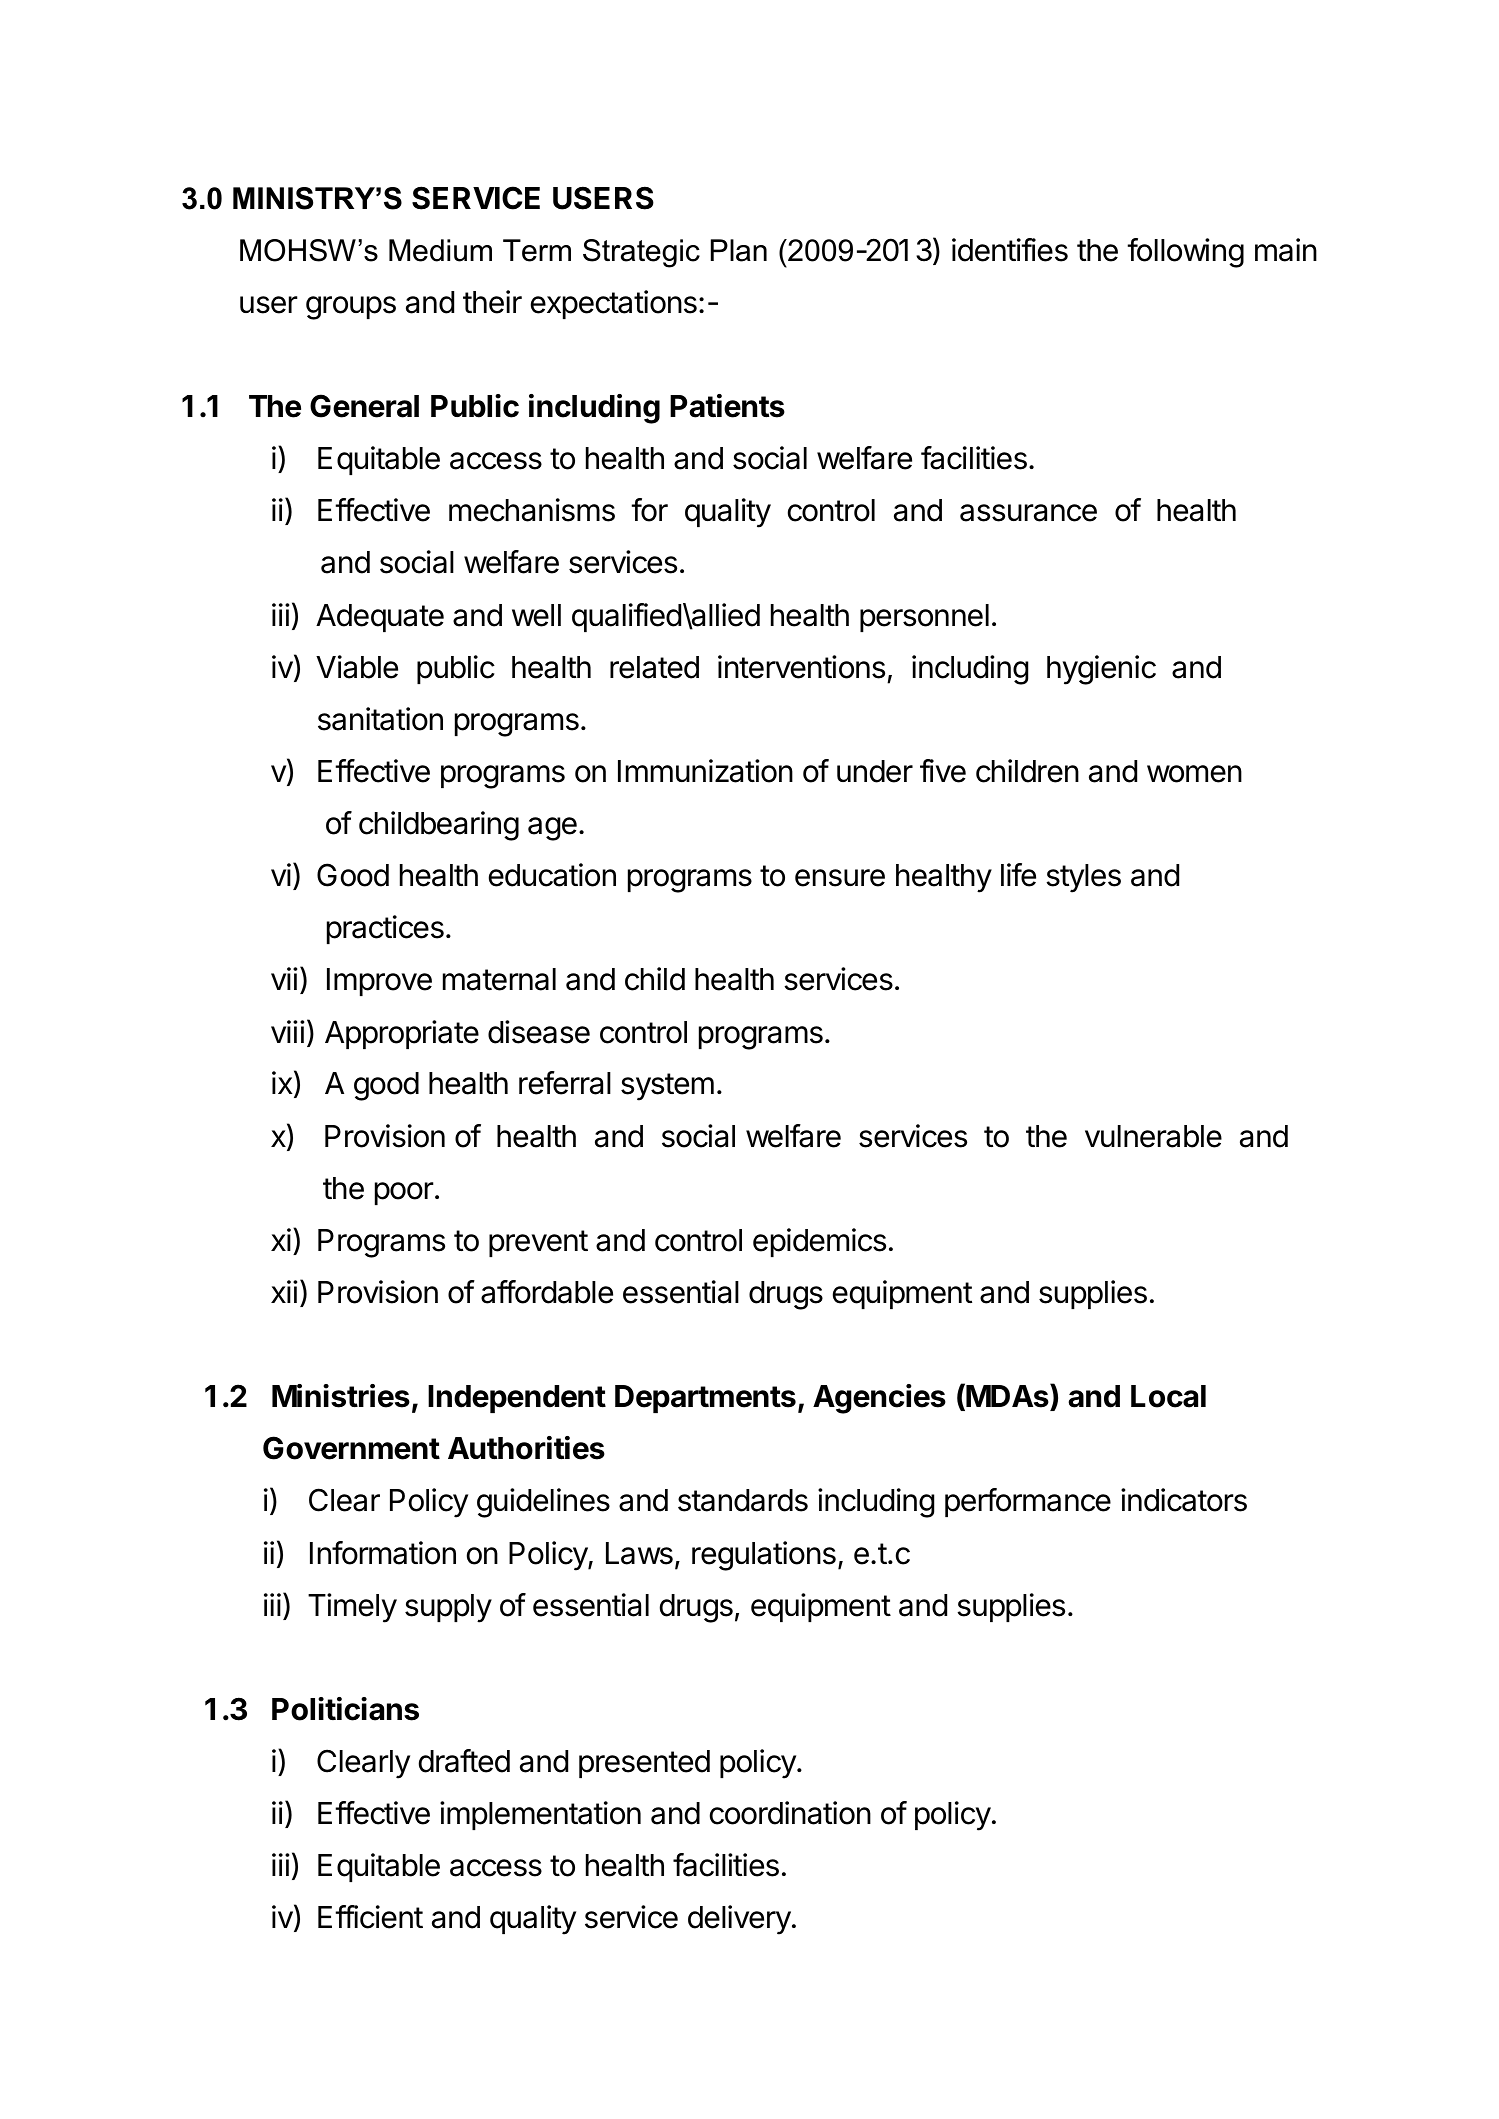 The width and height of the screenshot is (1499, 2119). I want to click on Plan, so click(739, 250).
